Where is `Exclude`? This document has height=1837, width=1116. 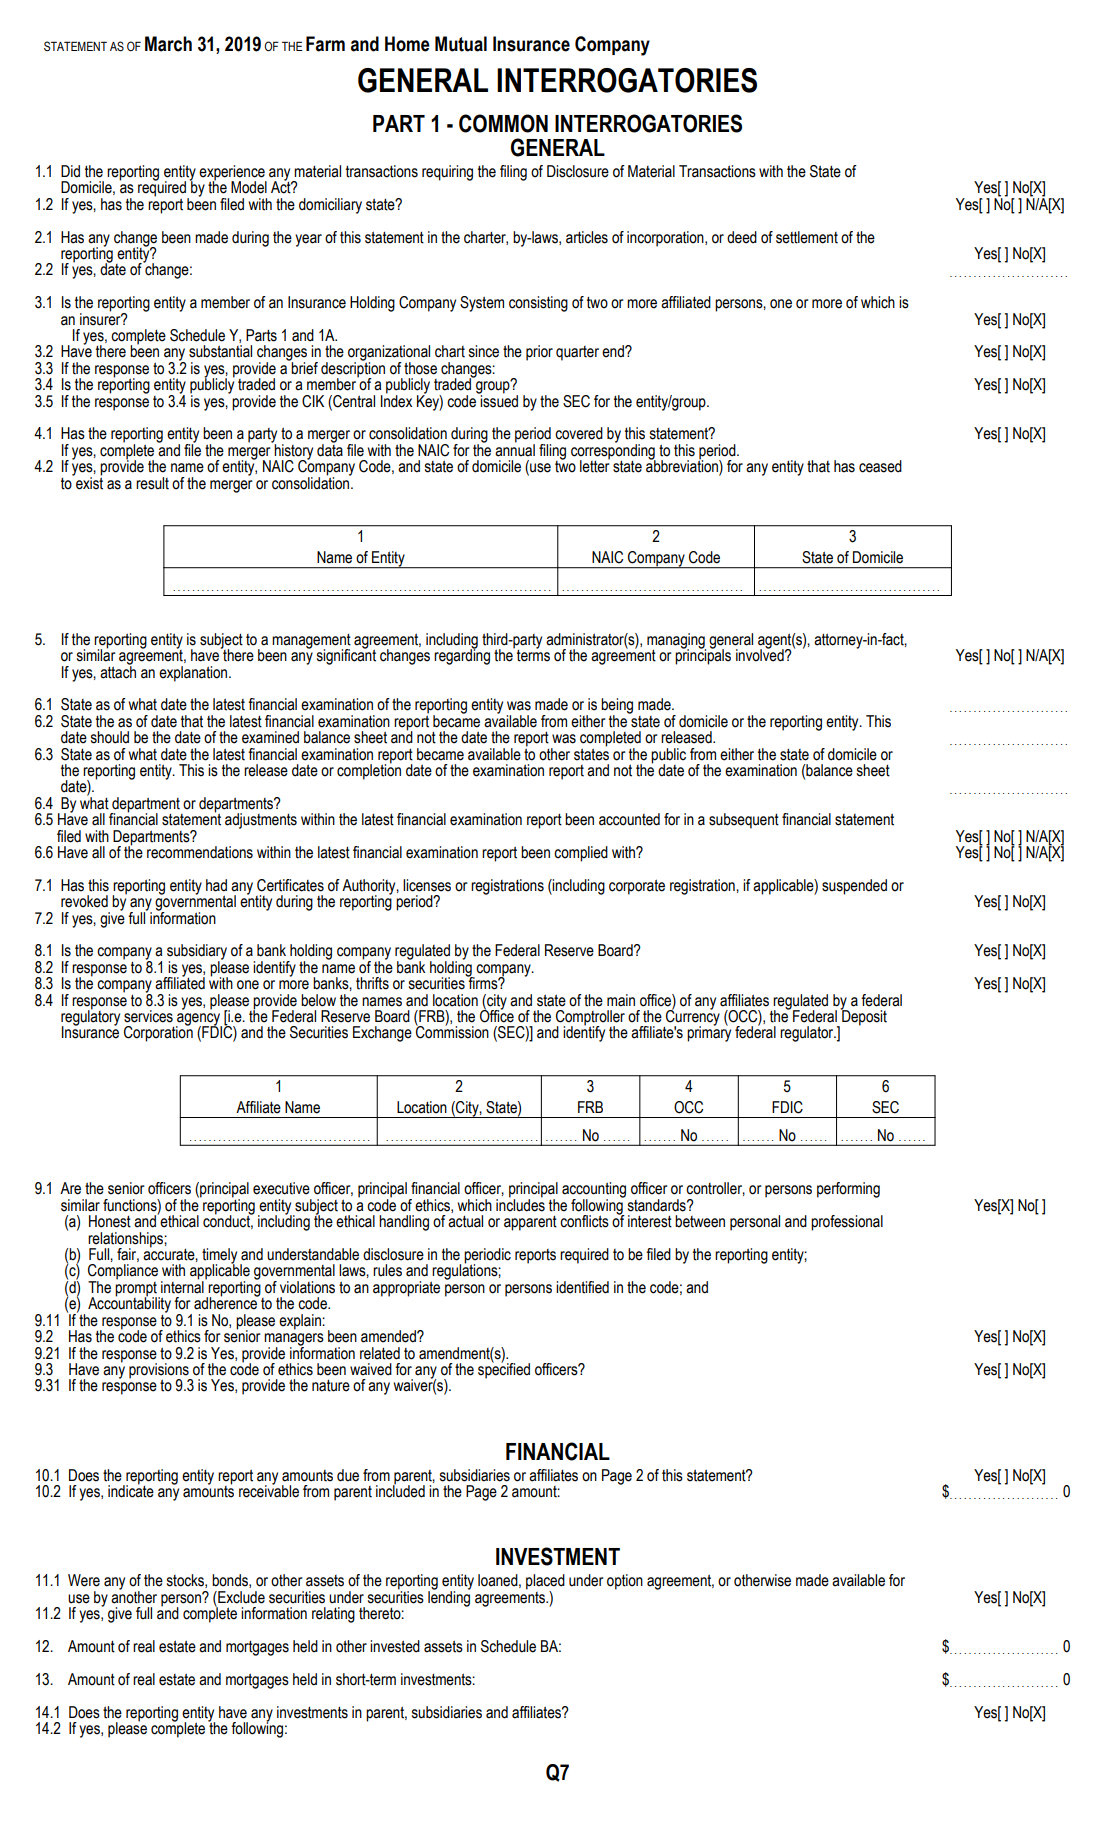 Exclude is located at coordinates (240, 1597).
